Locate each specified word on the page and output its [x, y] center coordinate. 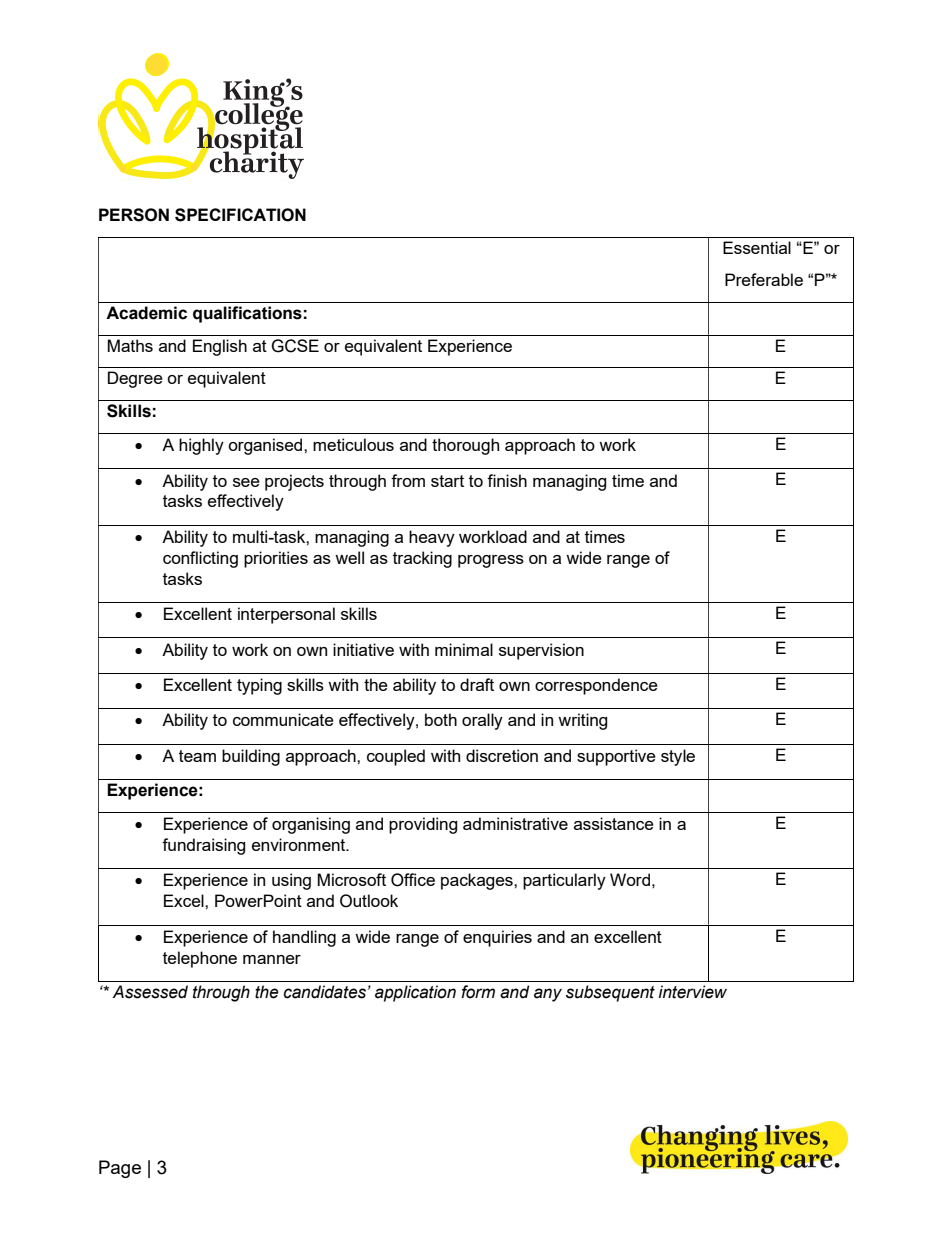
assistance [614, 823]
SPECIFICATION [240, 215]
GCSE [295, 346]
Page [120, 1169]
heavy [432, 538]
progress [491, 561]
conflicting [200, 559]
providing [423, 825]
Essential [757, 247]
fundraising [203, 846]
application [415, 993]
